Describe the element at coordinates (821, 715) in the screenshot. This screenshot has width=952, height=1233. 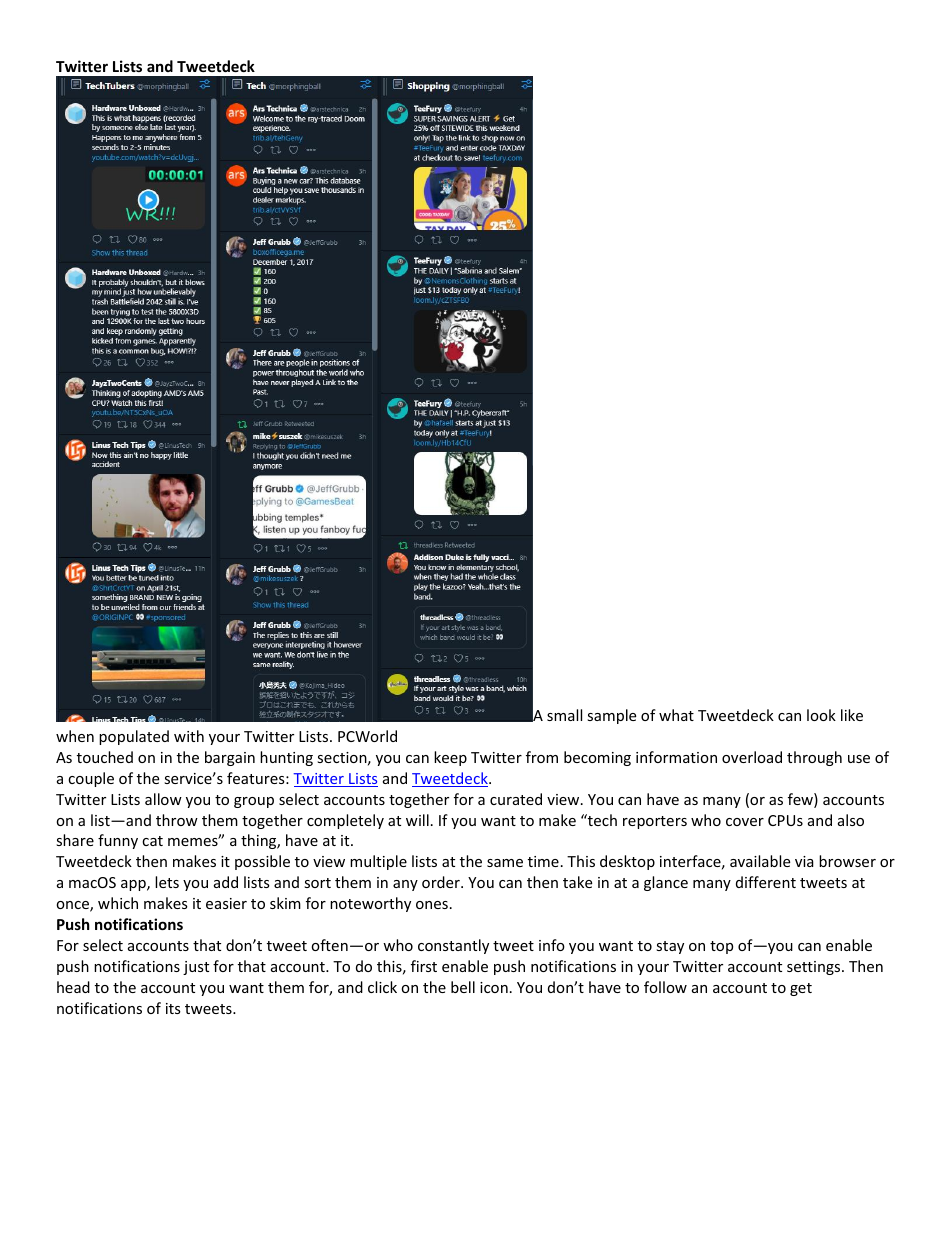
I see `look` at that location.
